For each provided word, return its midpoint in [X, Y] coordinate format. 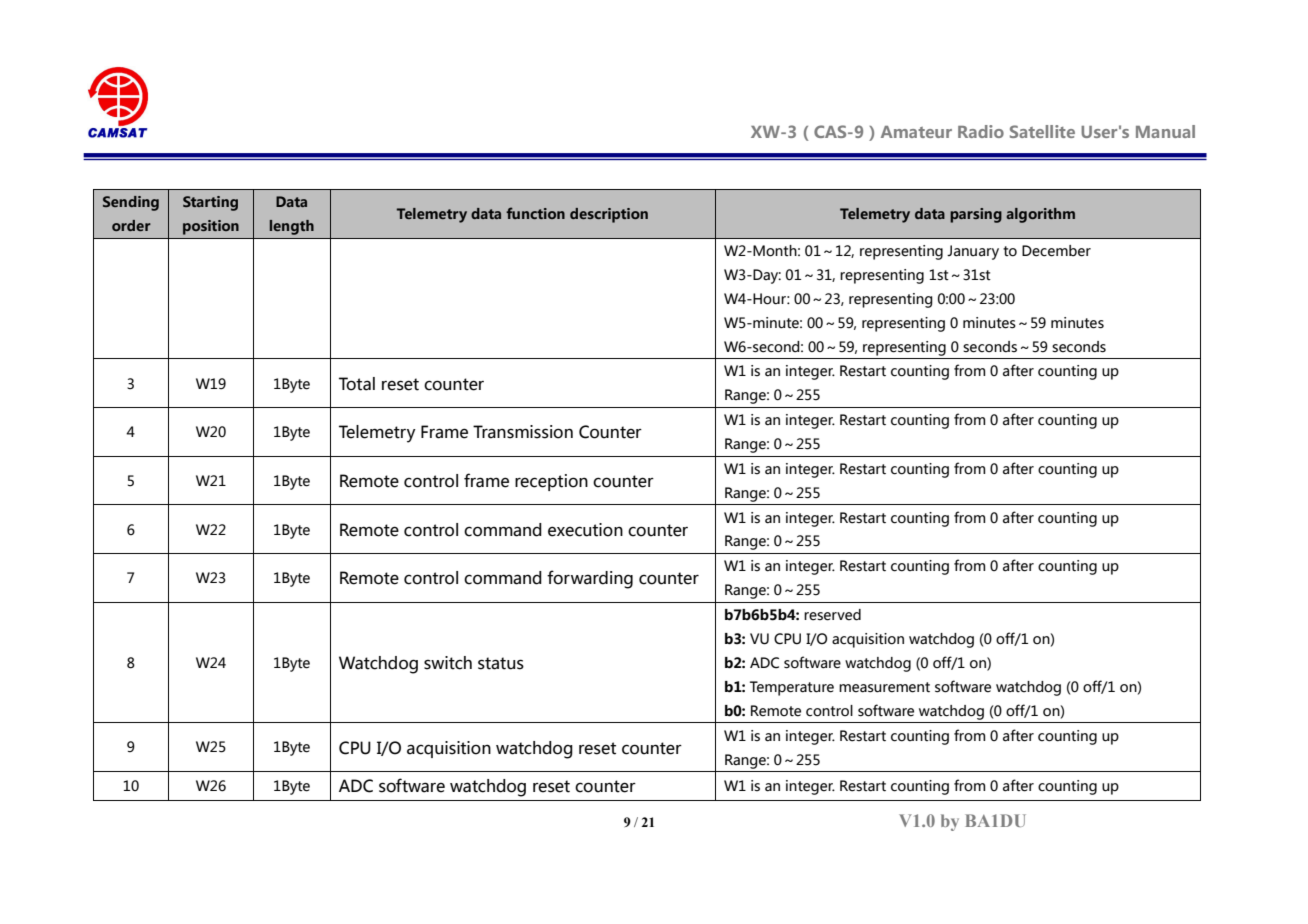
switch [448, 663]
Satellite [1042, 131]
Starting [210, 203]
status [501, 663]
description [609, 215]
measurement [884, 687]
